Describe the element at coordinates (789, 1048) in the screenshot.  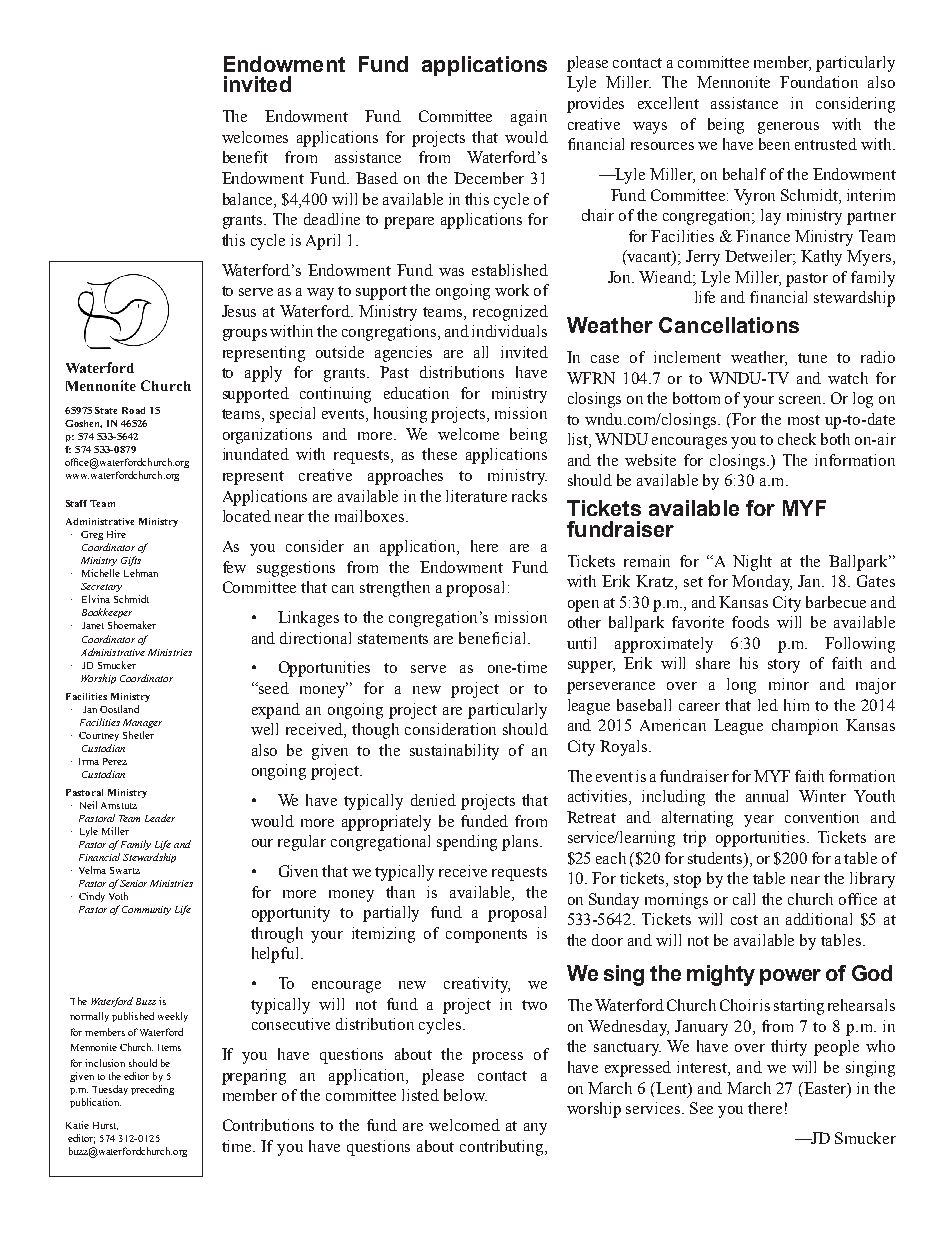
I see `thirty` at that location.
